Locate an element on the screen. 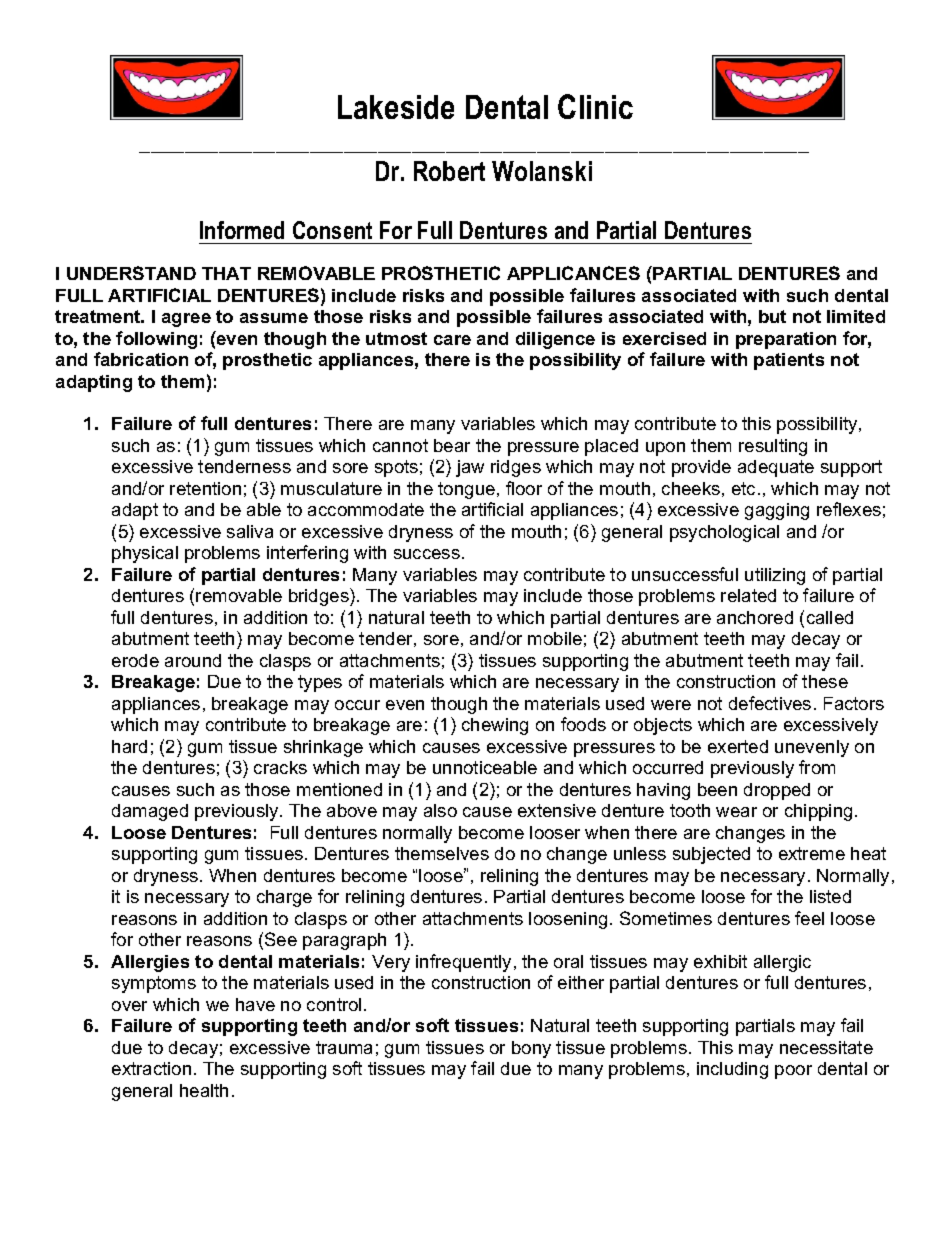  around is located at coordinates (193, 660).
